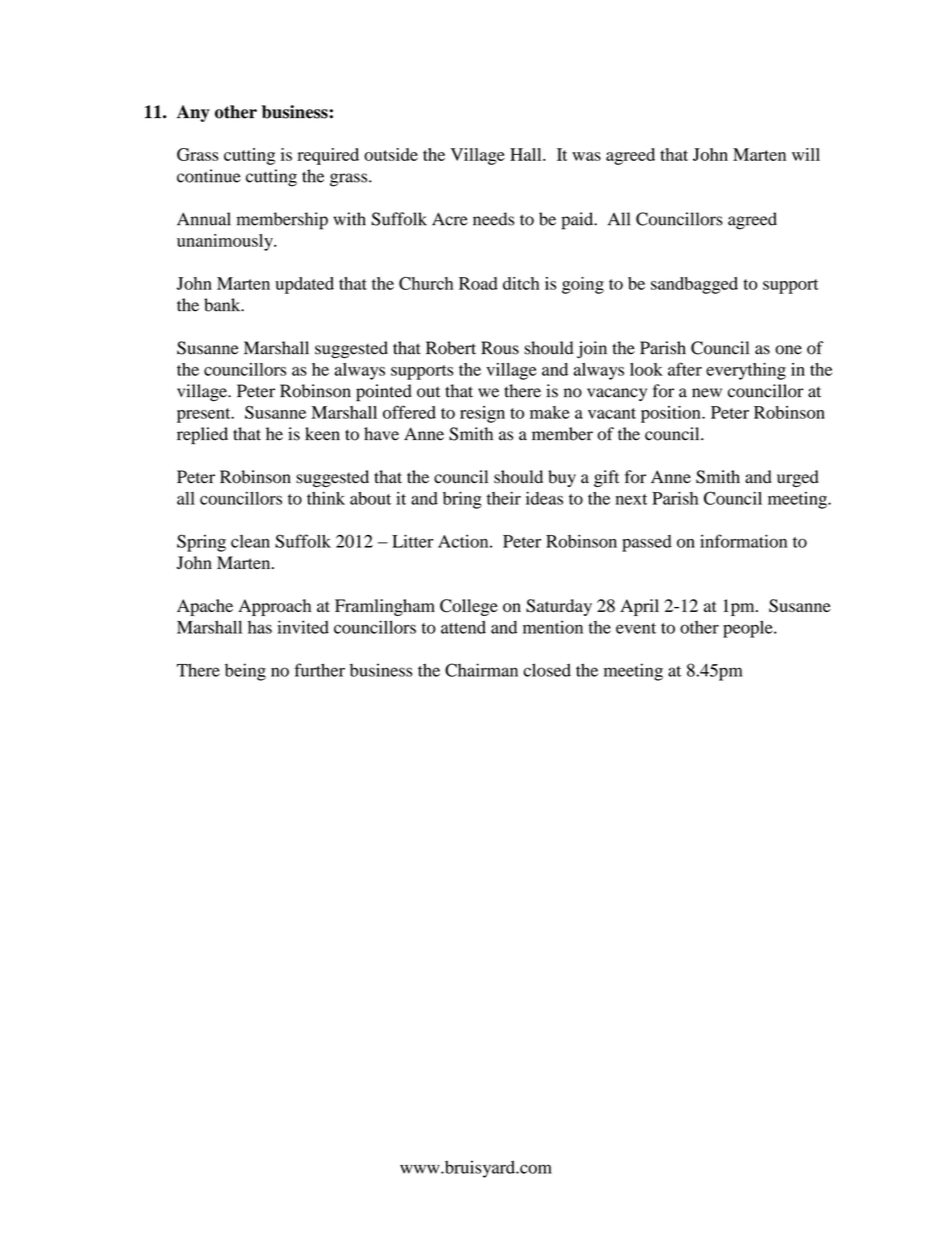 This screenshot has width=952, height=1233. I want to click on was, so click(586, 156).
